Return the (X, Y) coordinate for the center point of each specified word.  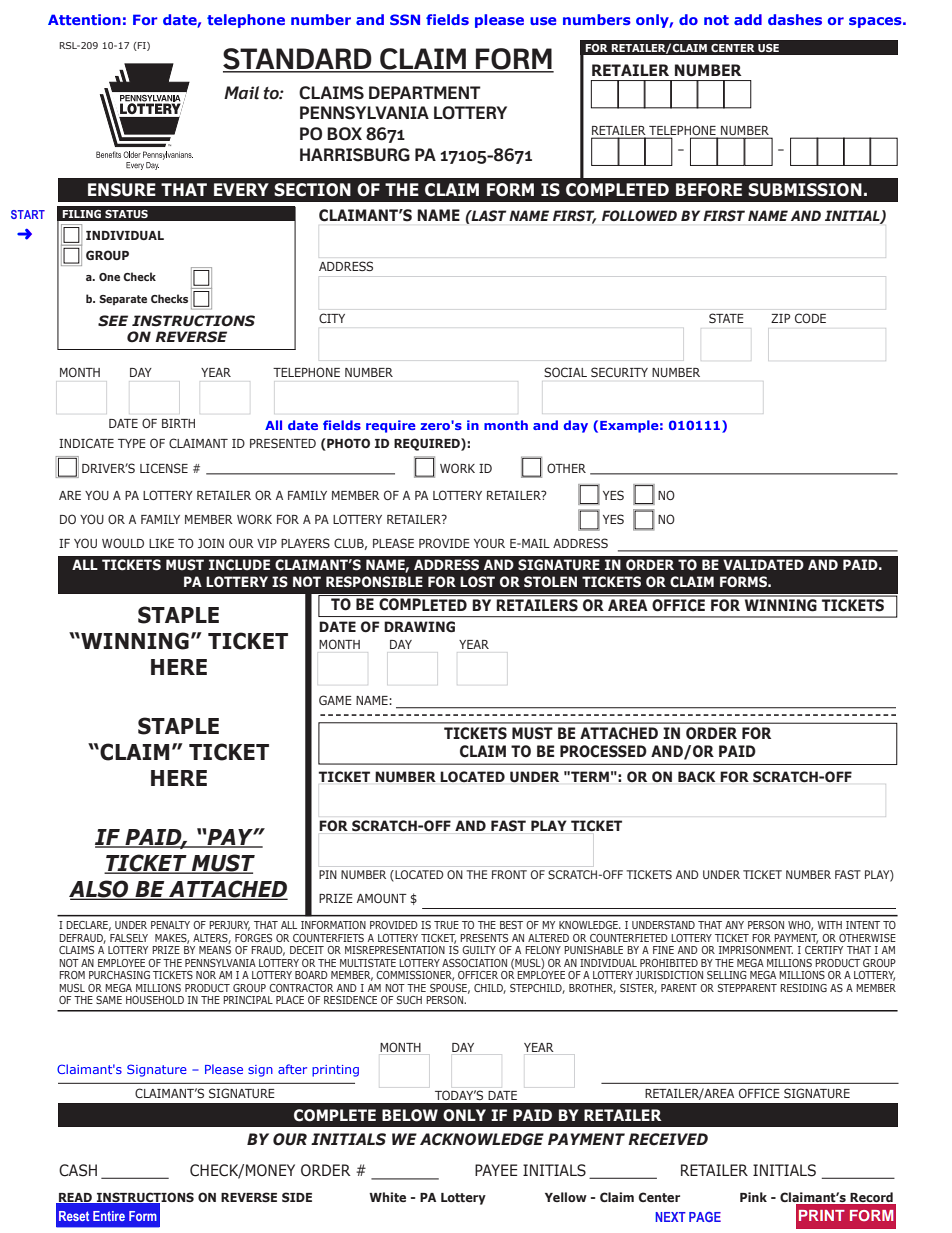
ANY (734, 925)
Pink (753, 1197)
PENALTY (170, 925)
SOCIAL (565, 372)
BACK (696, 777)
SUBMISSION (805, 190)
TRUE (446, 925)
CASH (78, 1170)
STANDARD (298, 60)
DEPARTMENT (425, 92)
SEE (113, 321)
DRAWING (419, 627)
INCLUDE (239, 565)
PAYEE (496, 1170)
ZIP (780, 318)
